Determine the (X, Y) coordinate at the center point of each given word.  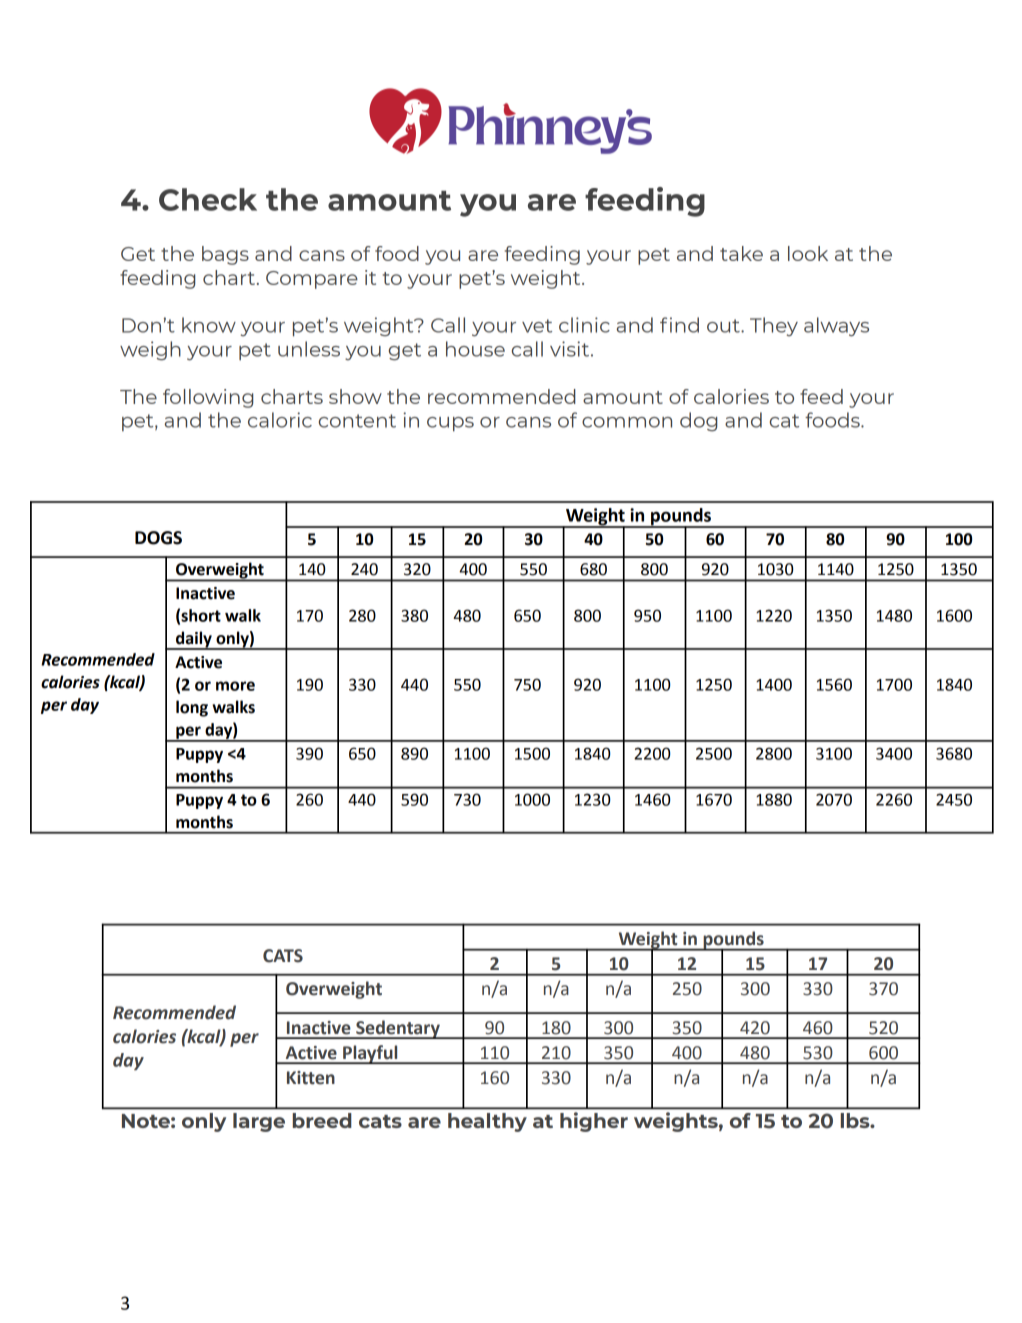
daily (194, 640)
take (741, 253)
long (192, 708)
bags (225, 255)
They (774, 326)
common (627, 422)
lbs (856, 1120)
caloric (280, 420)
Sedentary (398, 1029)
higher (594, 1122)
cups (450, 424)
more (235, 686)
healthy (487, 1122)
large (259, 1122)
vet (537, 326)
